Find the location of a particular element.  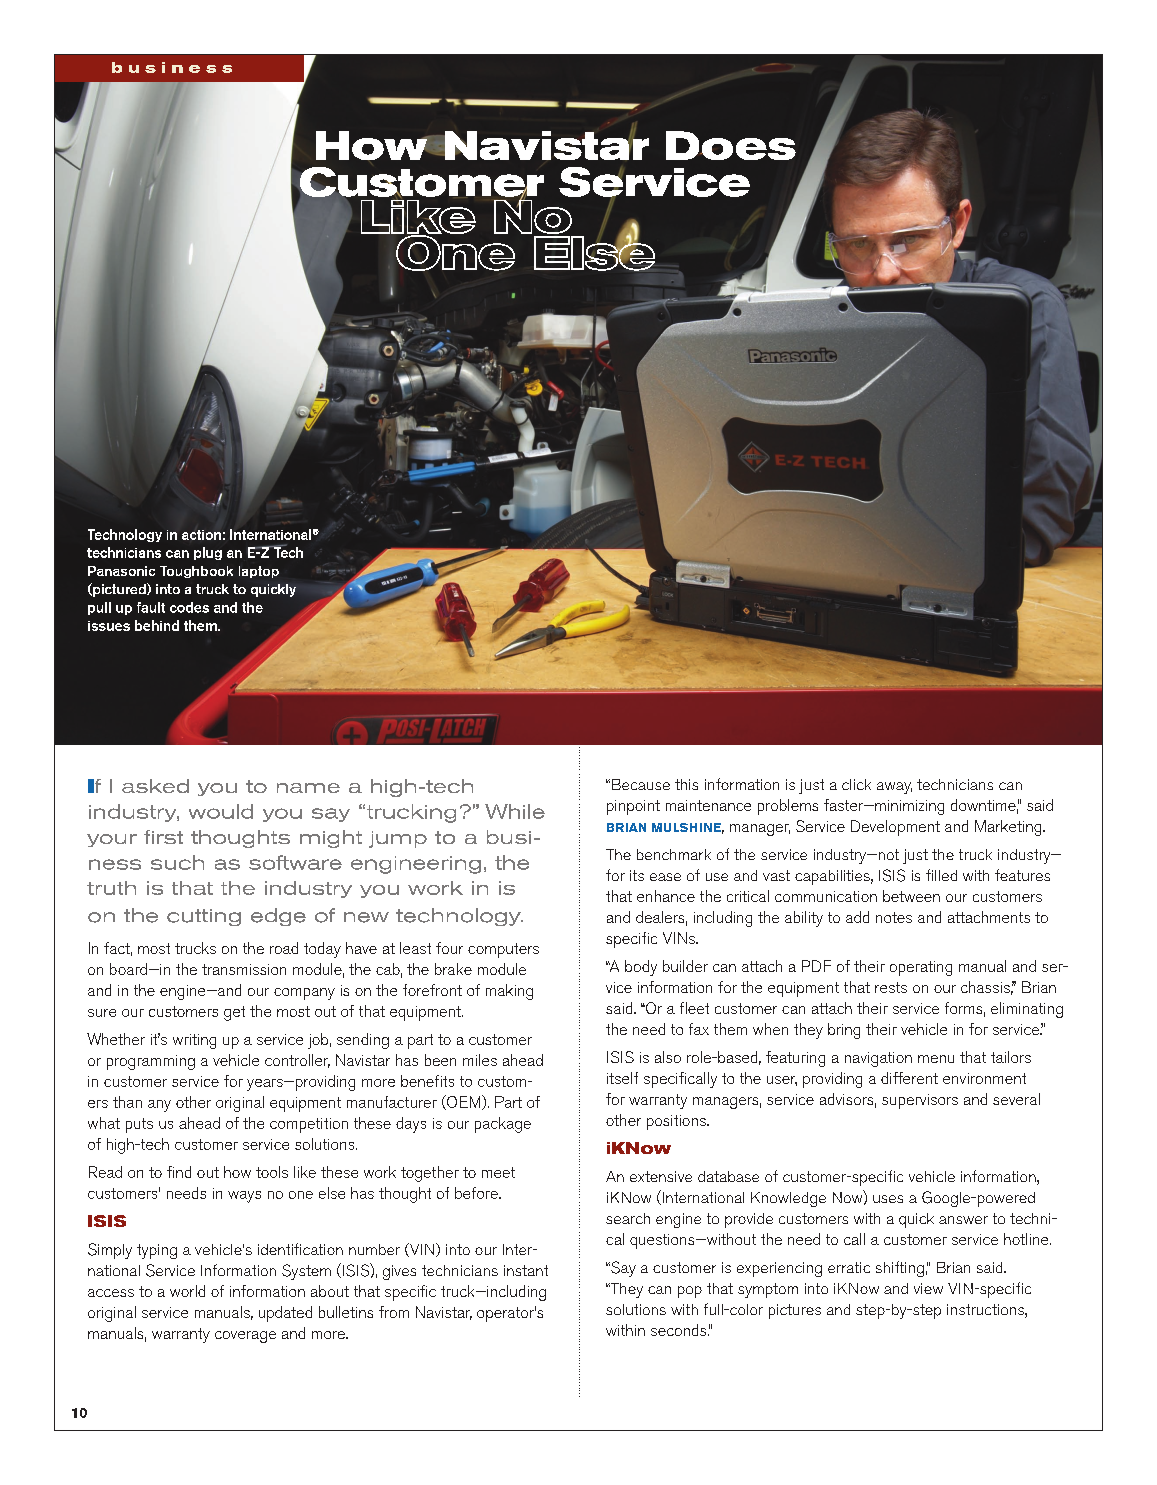

laptop is located at coordinates (259, 572).
